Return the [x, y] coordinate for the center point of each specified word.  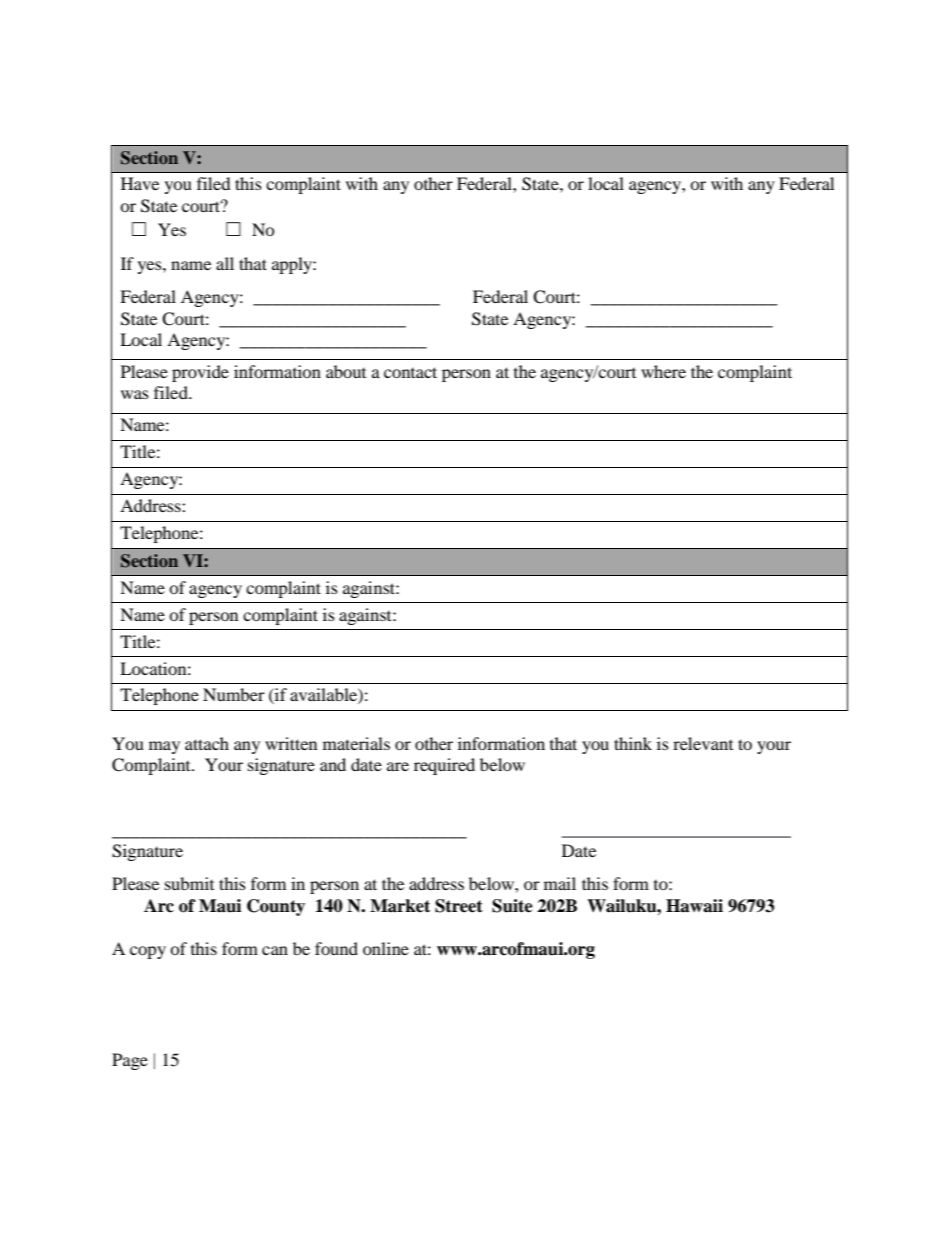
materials [356, 743]
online [386, 948]
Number [234, 694]
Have [140, 183]
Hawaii [694, 906]
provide [200, 373]
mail [560, 883]
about [346, 371]
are [398, 766]
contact [410, 372]
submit [189, 883]
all [225, 263]
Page [130, 1061]
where [663, 371]
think [633, 743]
